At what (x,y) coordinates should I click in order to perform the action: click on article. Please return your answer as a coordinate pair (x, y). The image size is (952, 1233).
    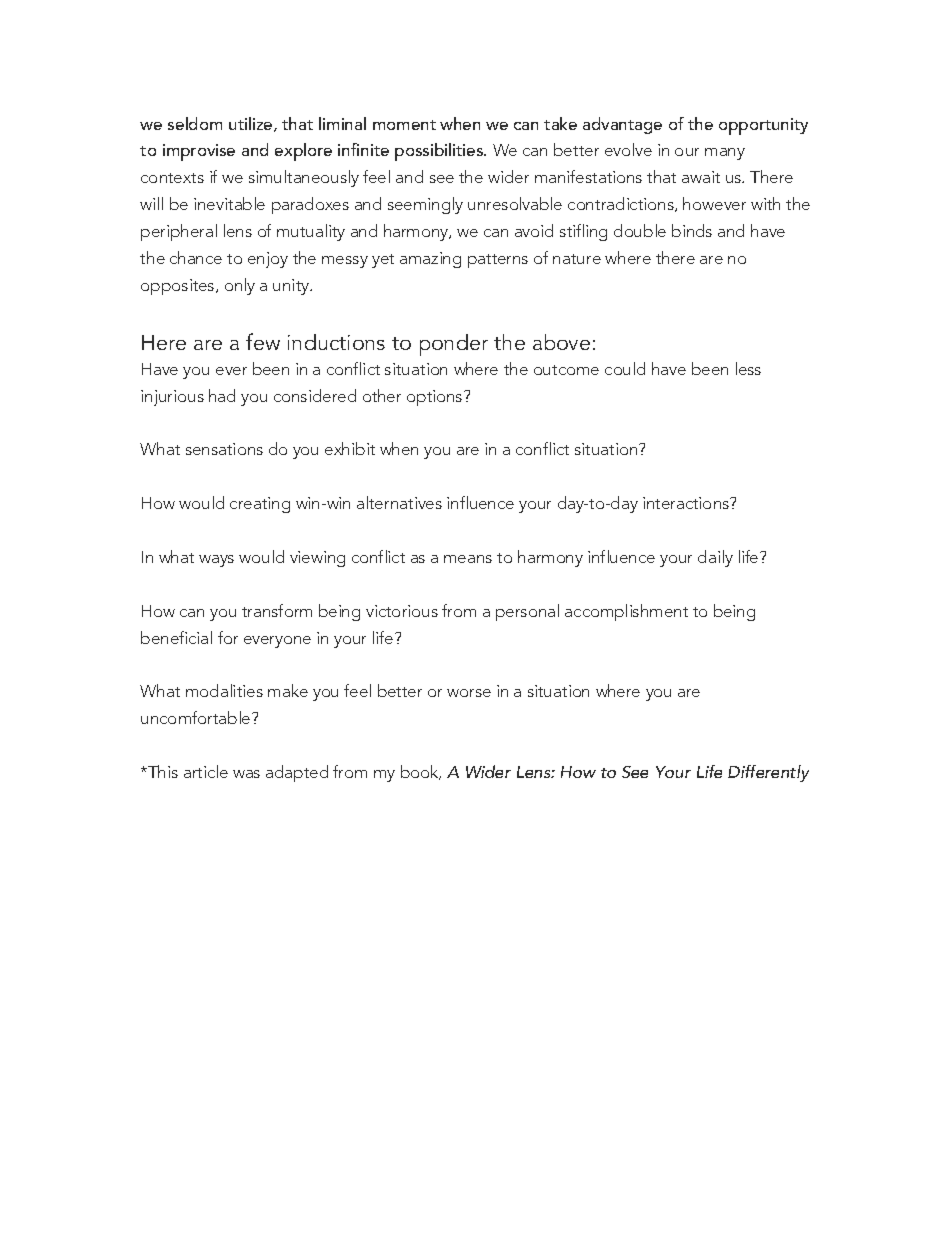
    Looking at the image, I should click on (206, 771).
